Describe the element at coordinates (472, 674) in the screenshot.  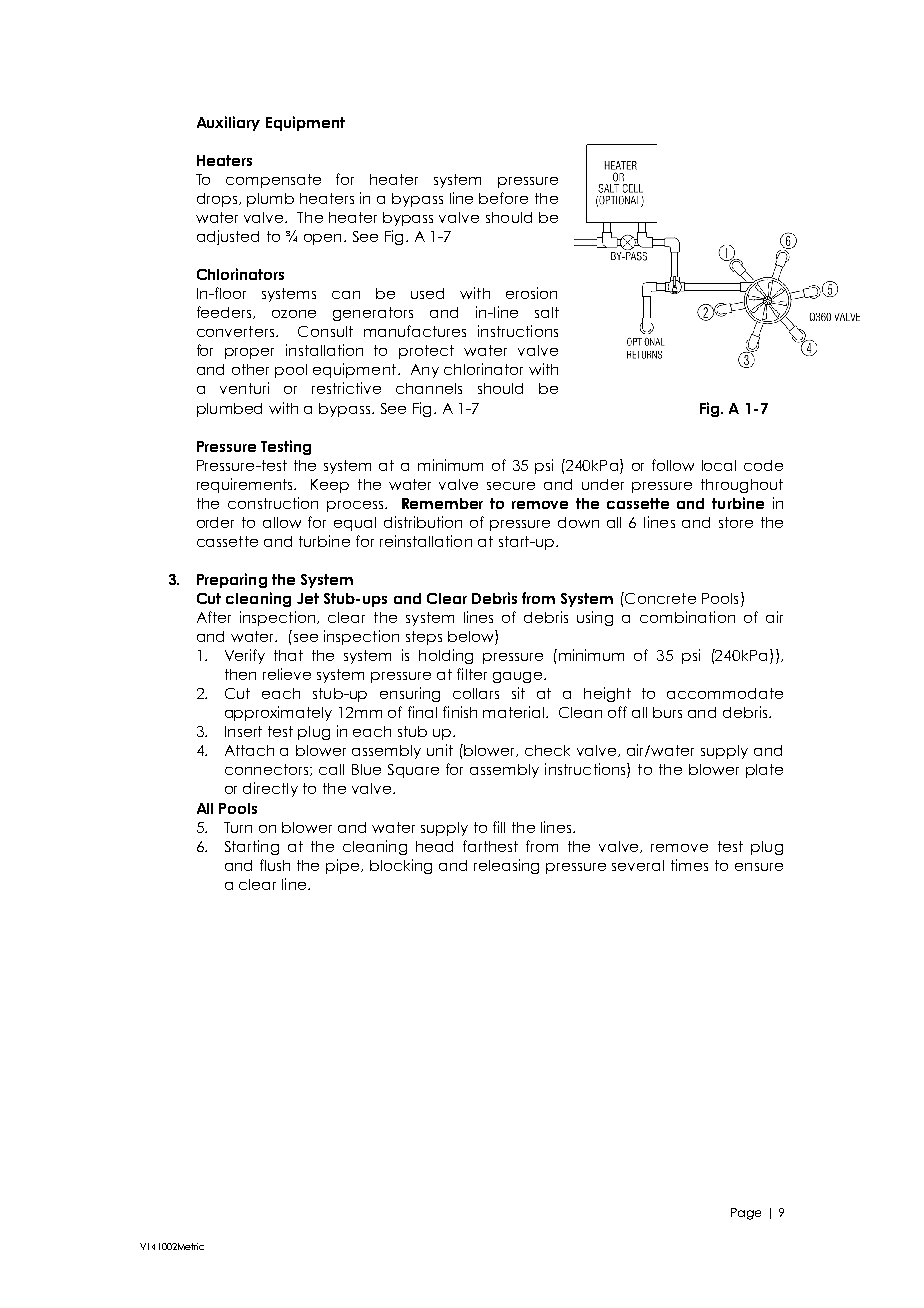
I see `filter` at that location.
